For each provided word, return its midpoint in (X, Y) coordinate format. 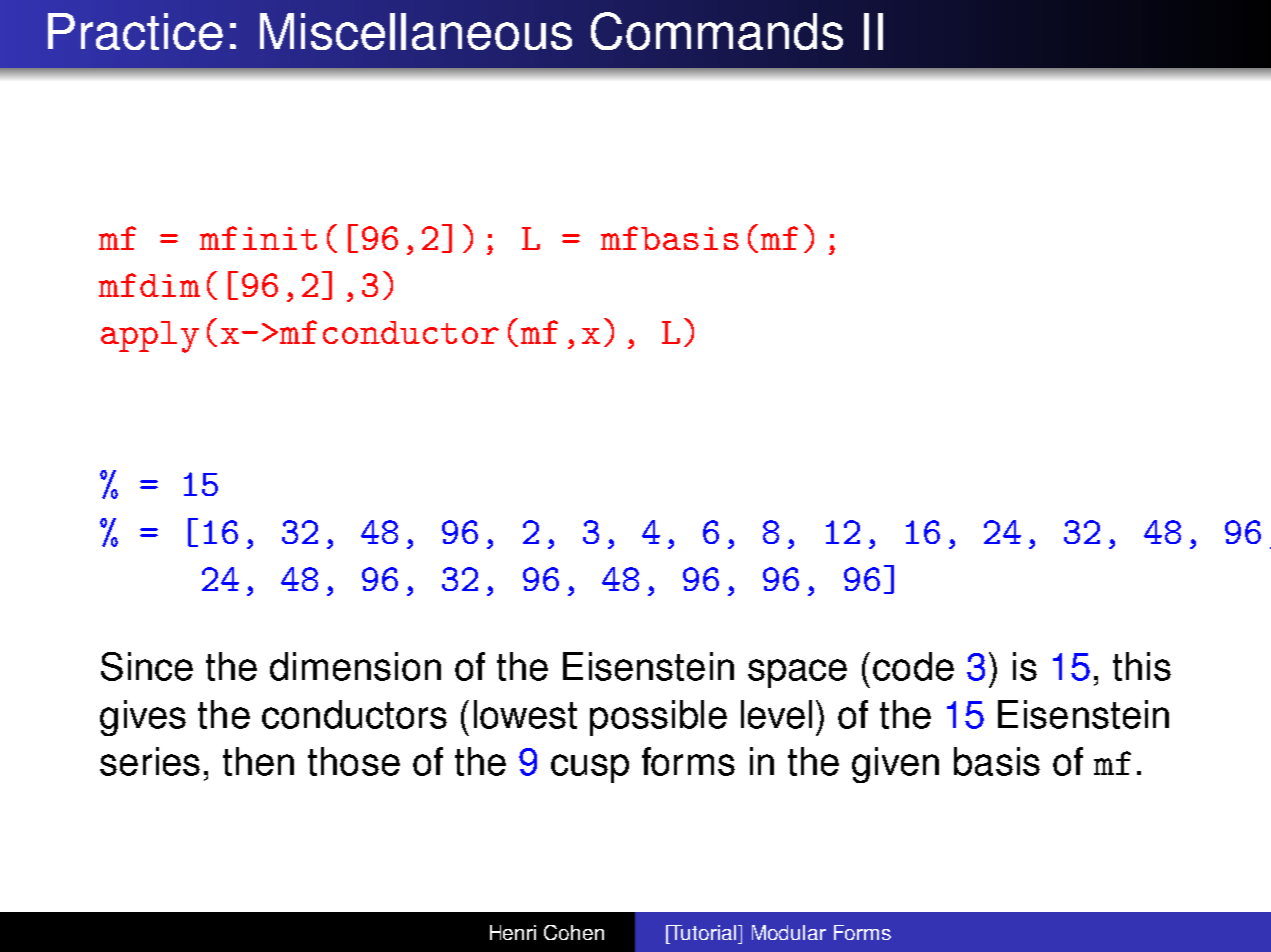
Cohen (574, 932)
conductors (354, 714)
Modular (789, 932)
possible (658, 718)
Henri (513, 932)
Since (147, 666)
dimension (355, 666)
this (1142, 666)
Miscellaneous (416, 31)
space (797, 673)
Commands (717, 31)
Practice (135, 31)
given (895, 765)
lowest (525, 714)
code (913, 666)
